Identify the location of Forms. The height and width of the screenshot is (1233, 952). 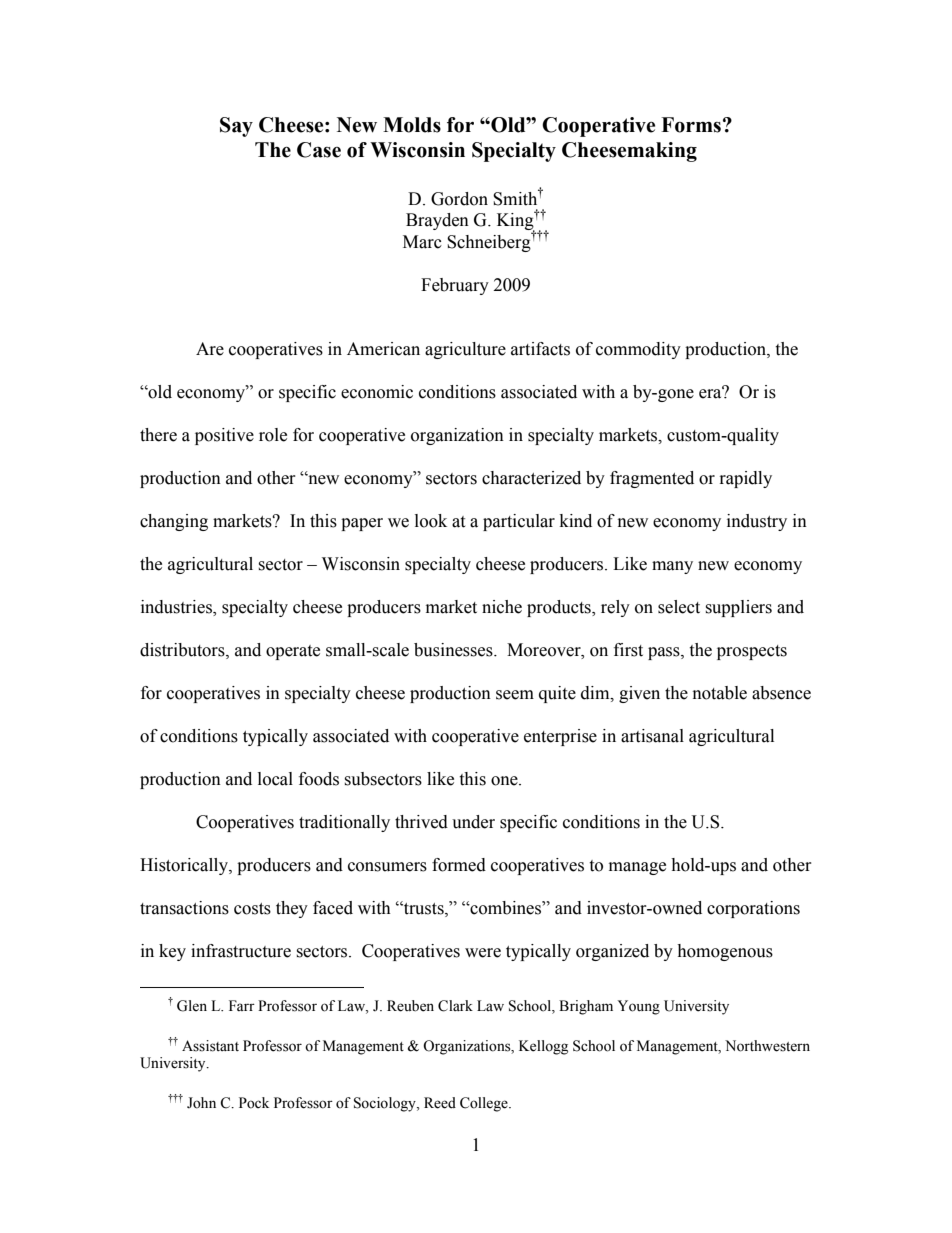
(691, 125).
